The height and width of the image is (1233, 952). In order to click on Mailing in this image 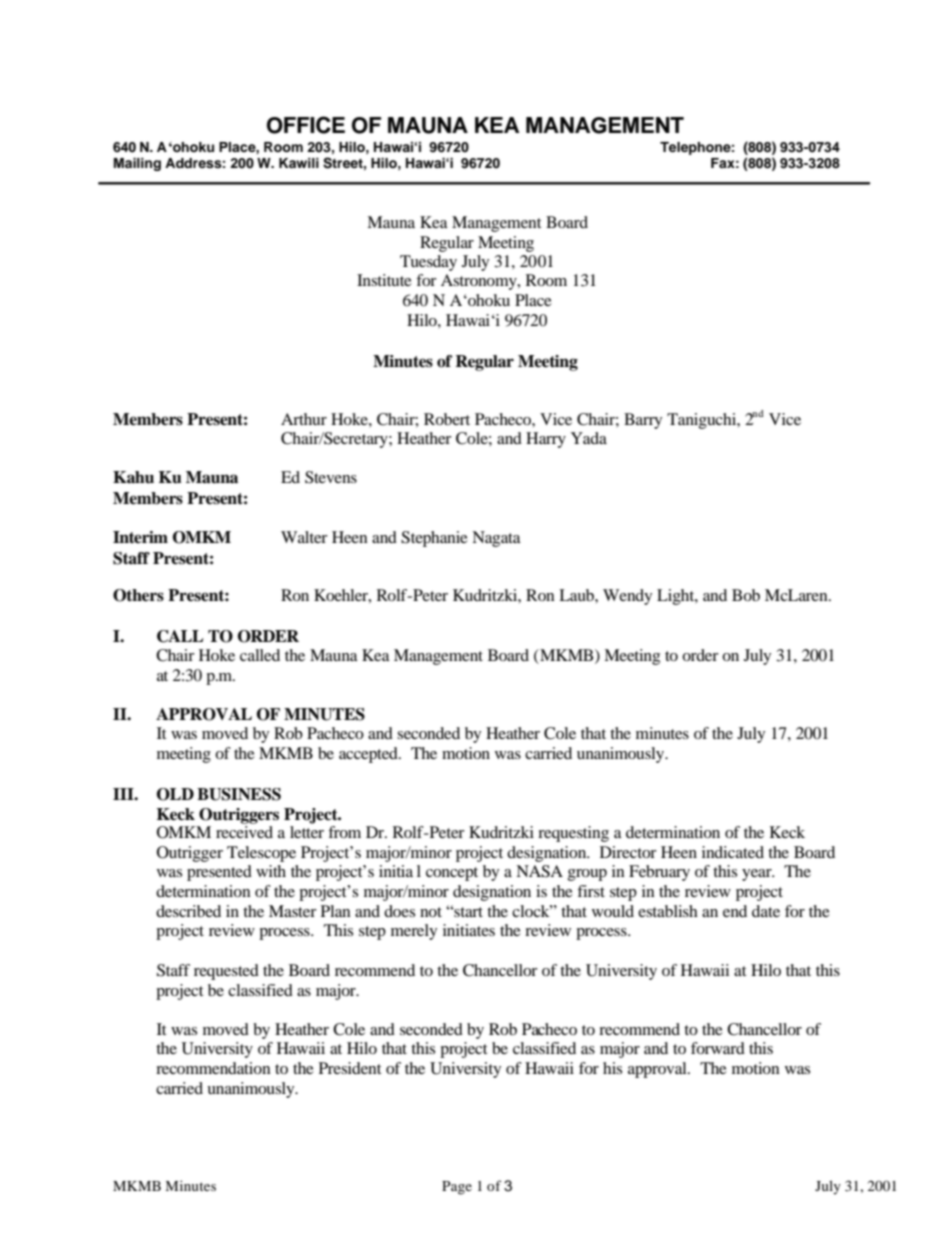, I will do `click(137, 164)`.
